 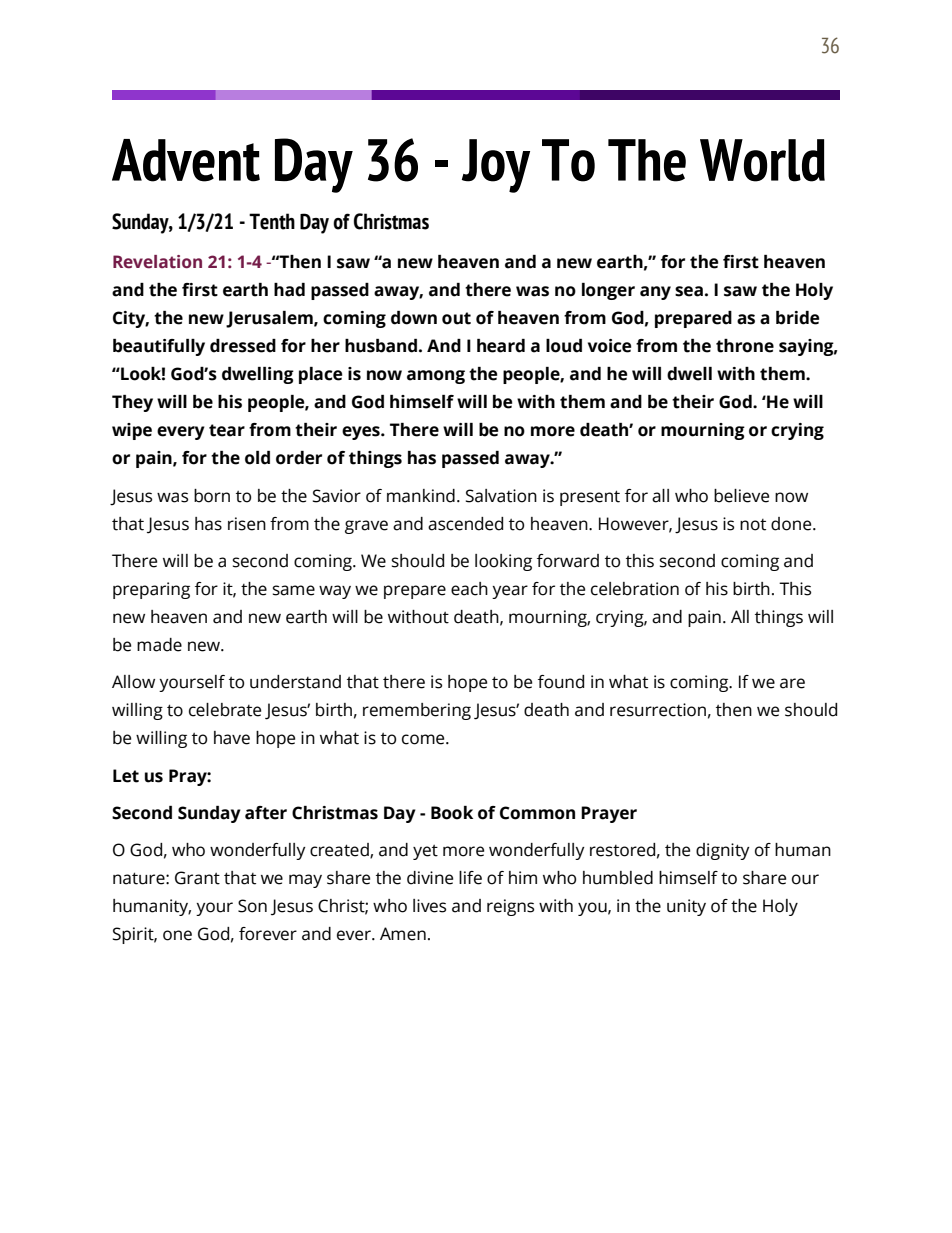 I want to click on found, so click(x=561, y=682).
